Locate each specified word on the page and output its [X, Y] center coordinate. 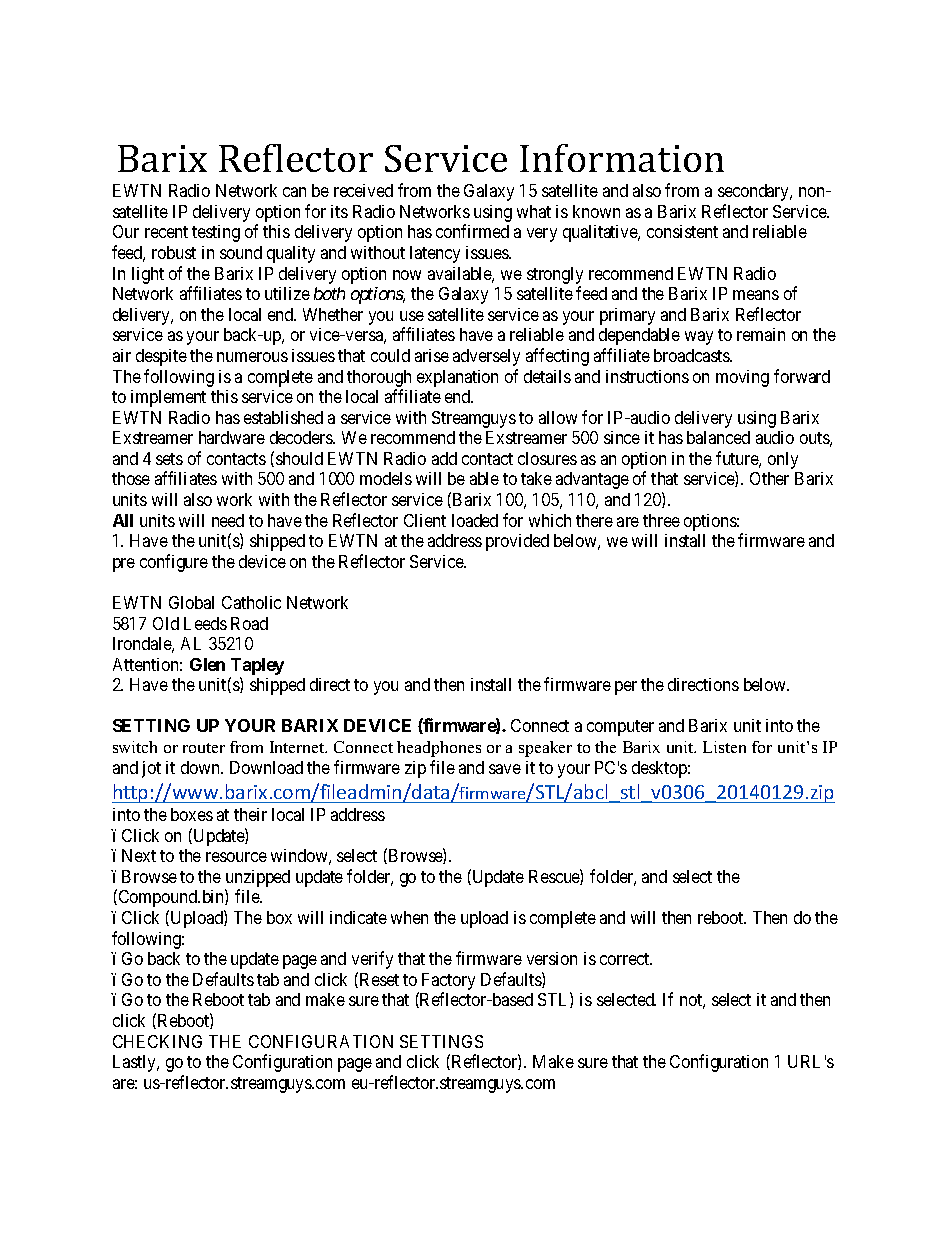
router [204, 748]
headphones [439, 749]
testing [216, 233]
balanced [718, 437]
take [536, 478]
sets [169, 459]
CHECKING [157, 1041]
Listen [724, 747]
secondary [755, 192]
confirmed [472, 231]
